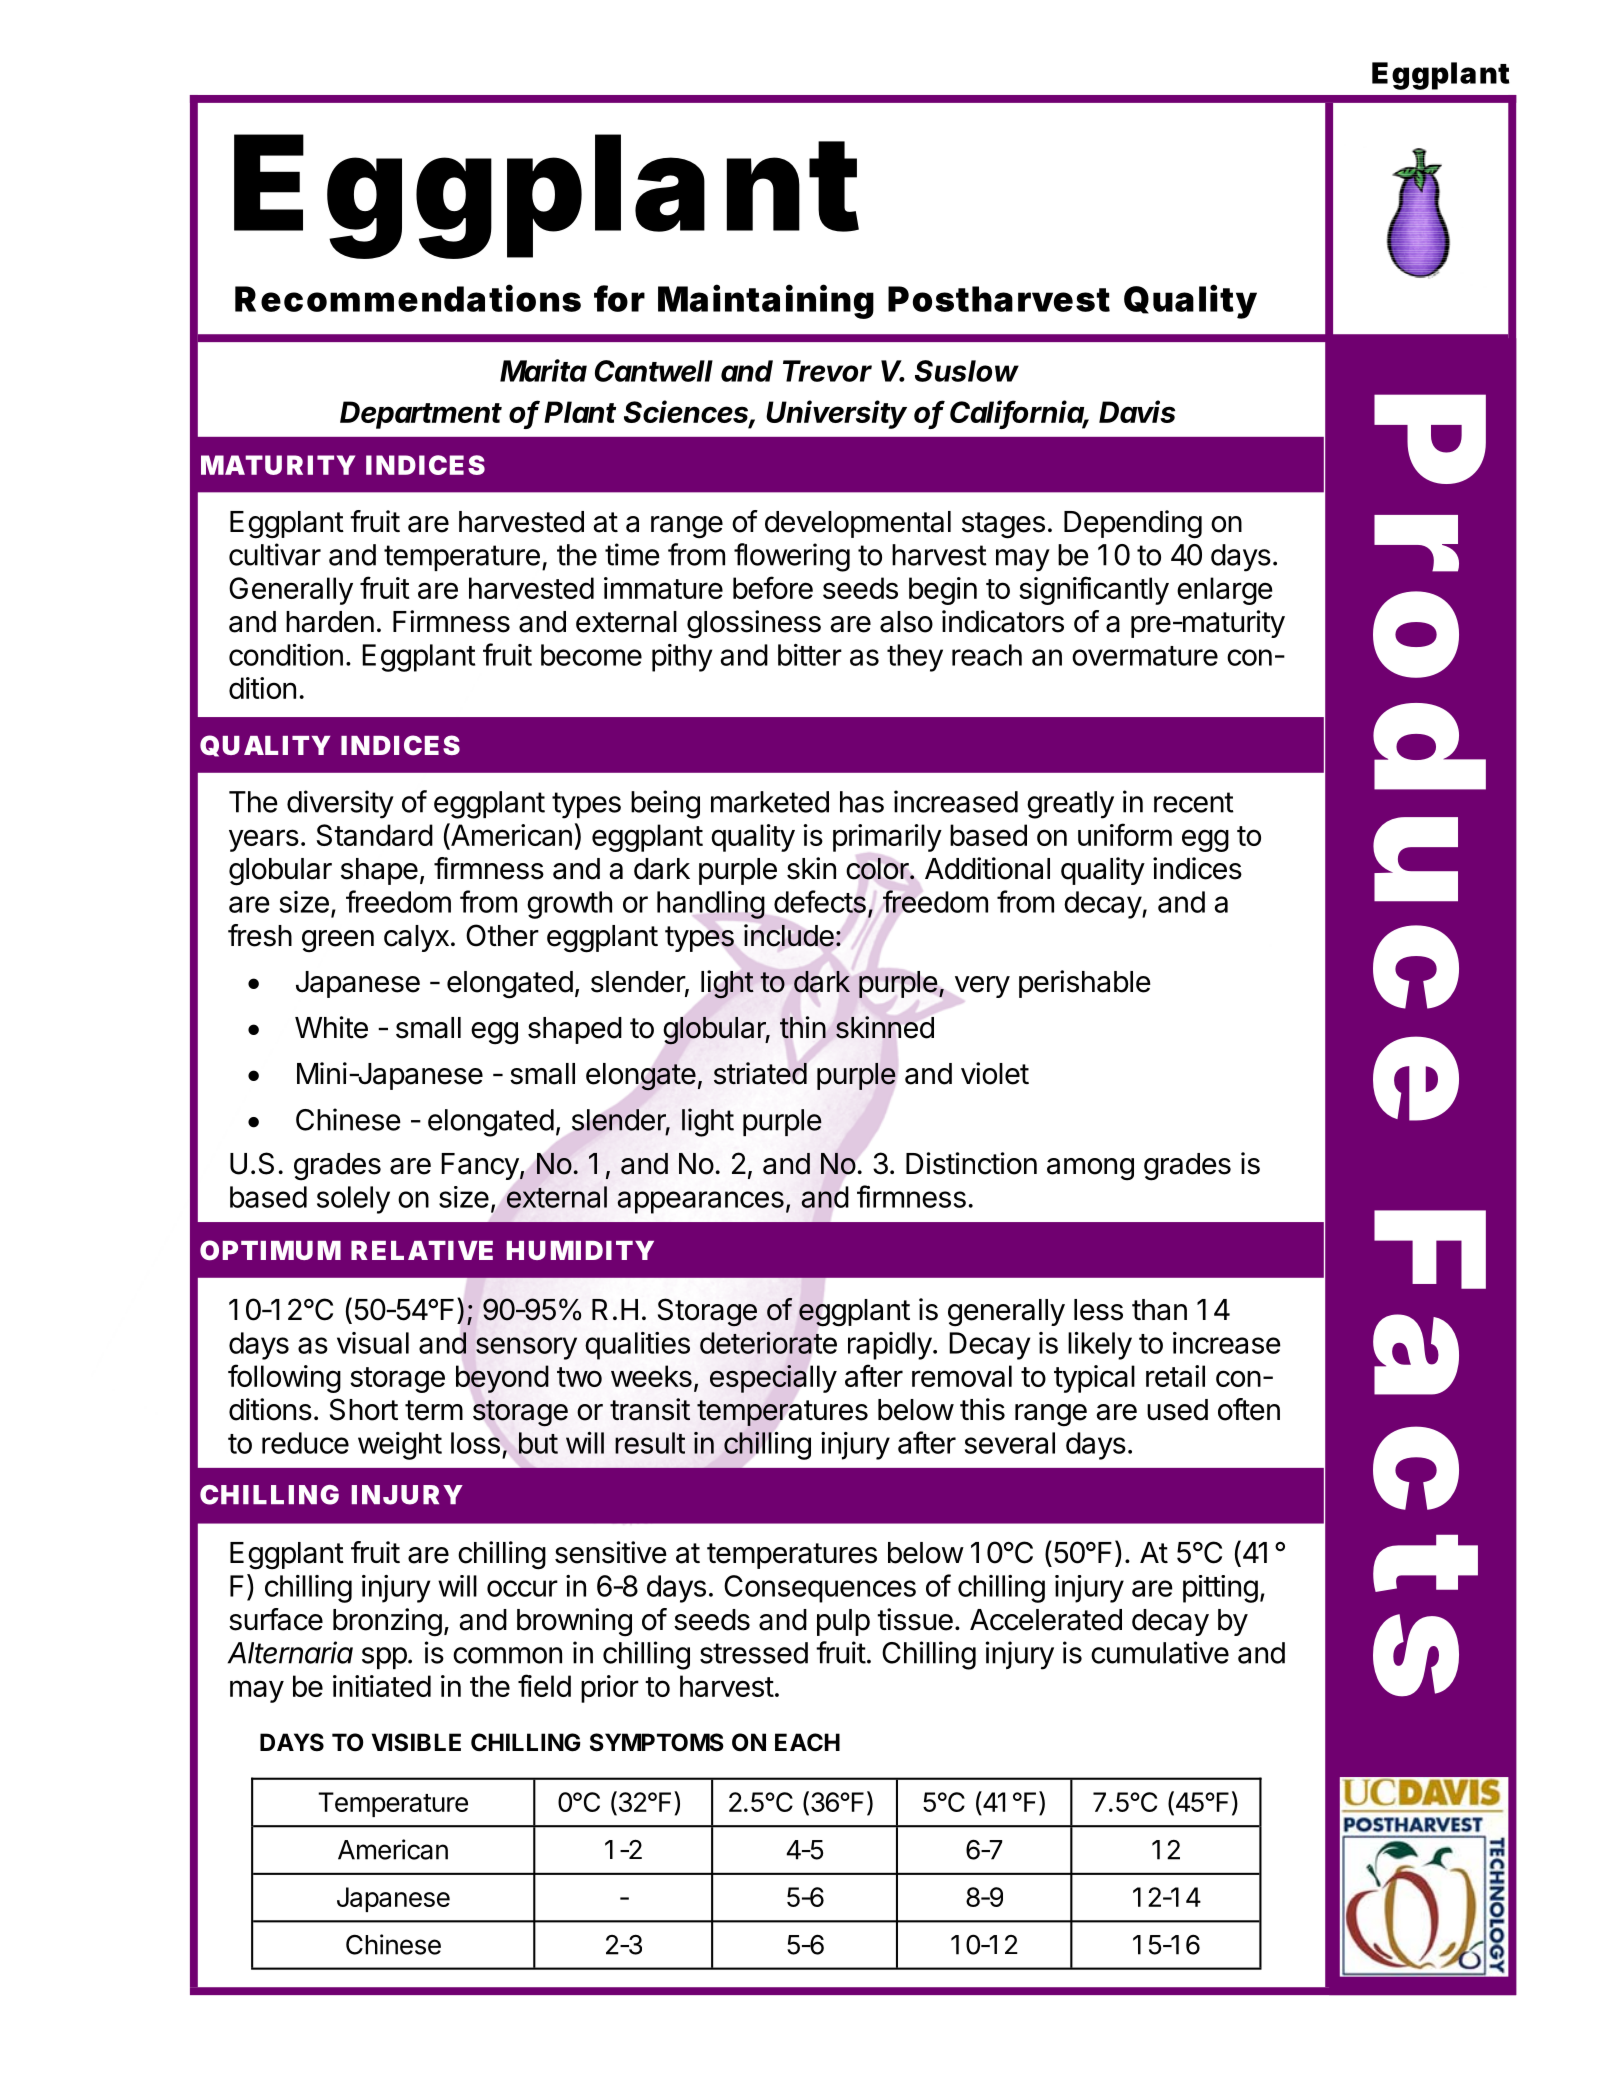  What do you see at coordinates (1137, 411) in the screenshot?
I see `Davis` at bounding box center [1137, 411].
